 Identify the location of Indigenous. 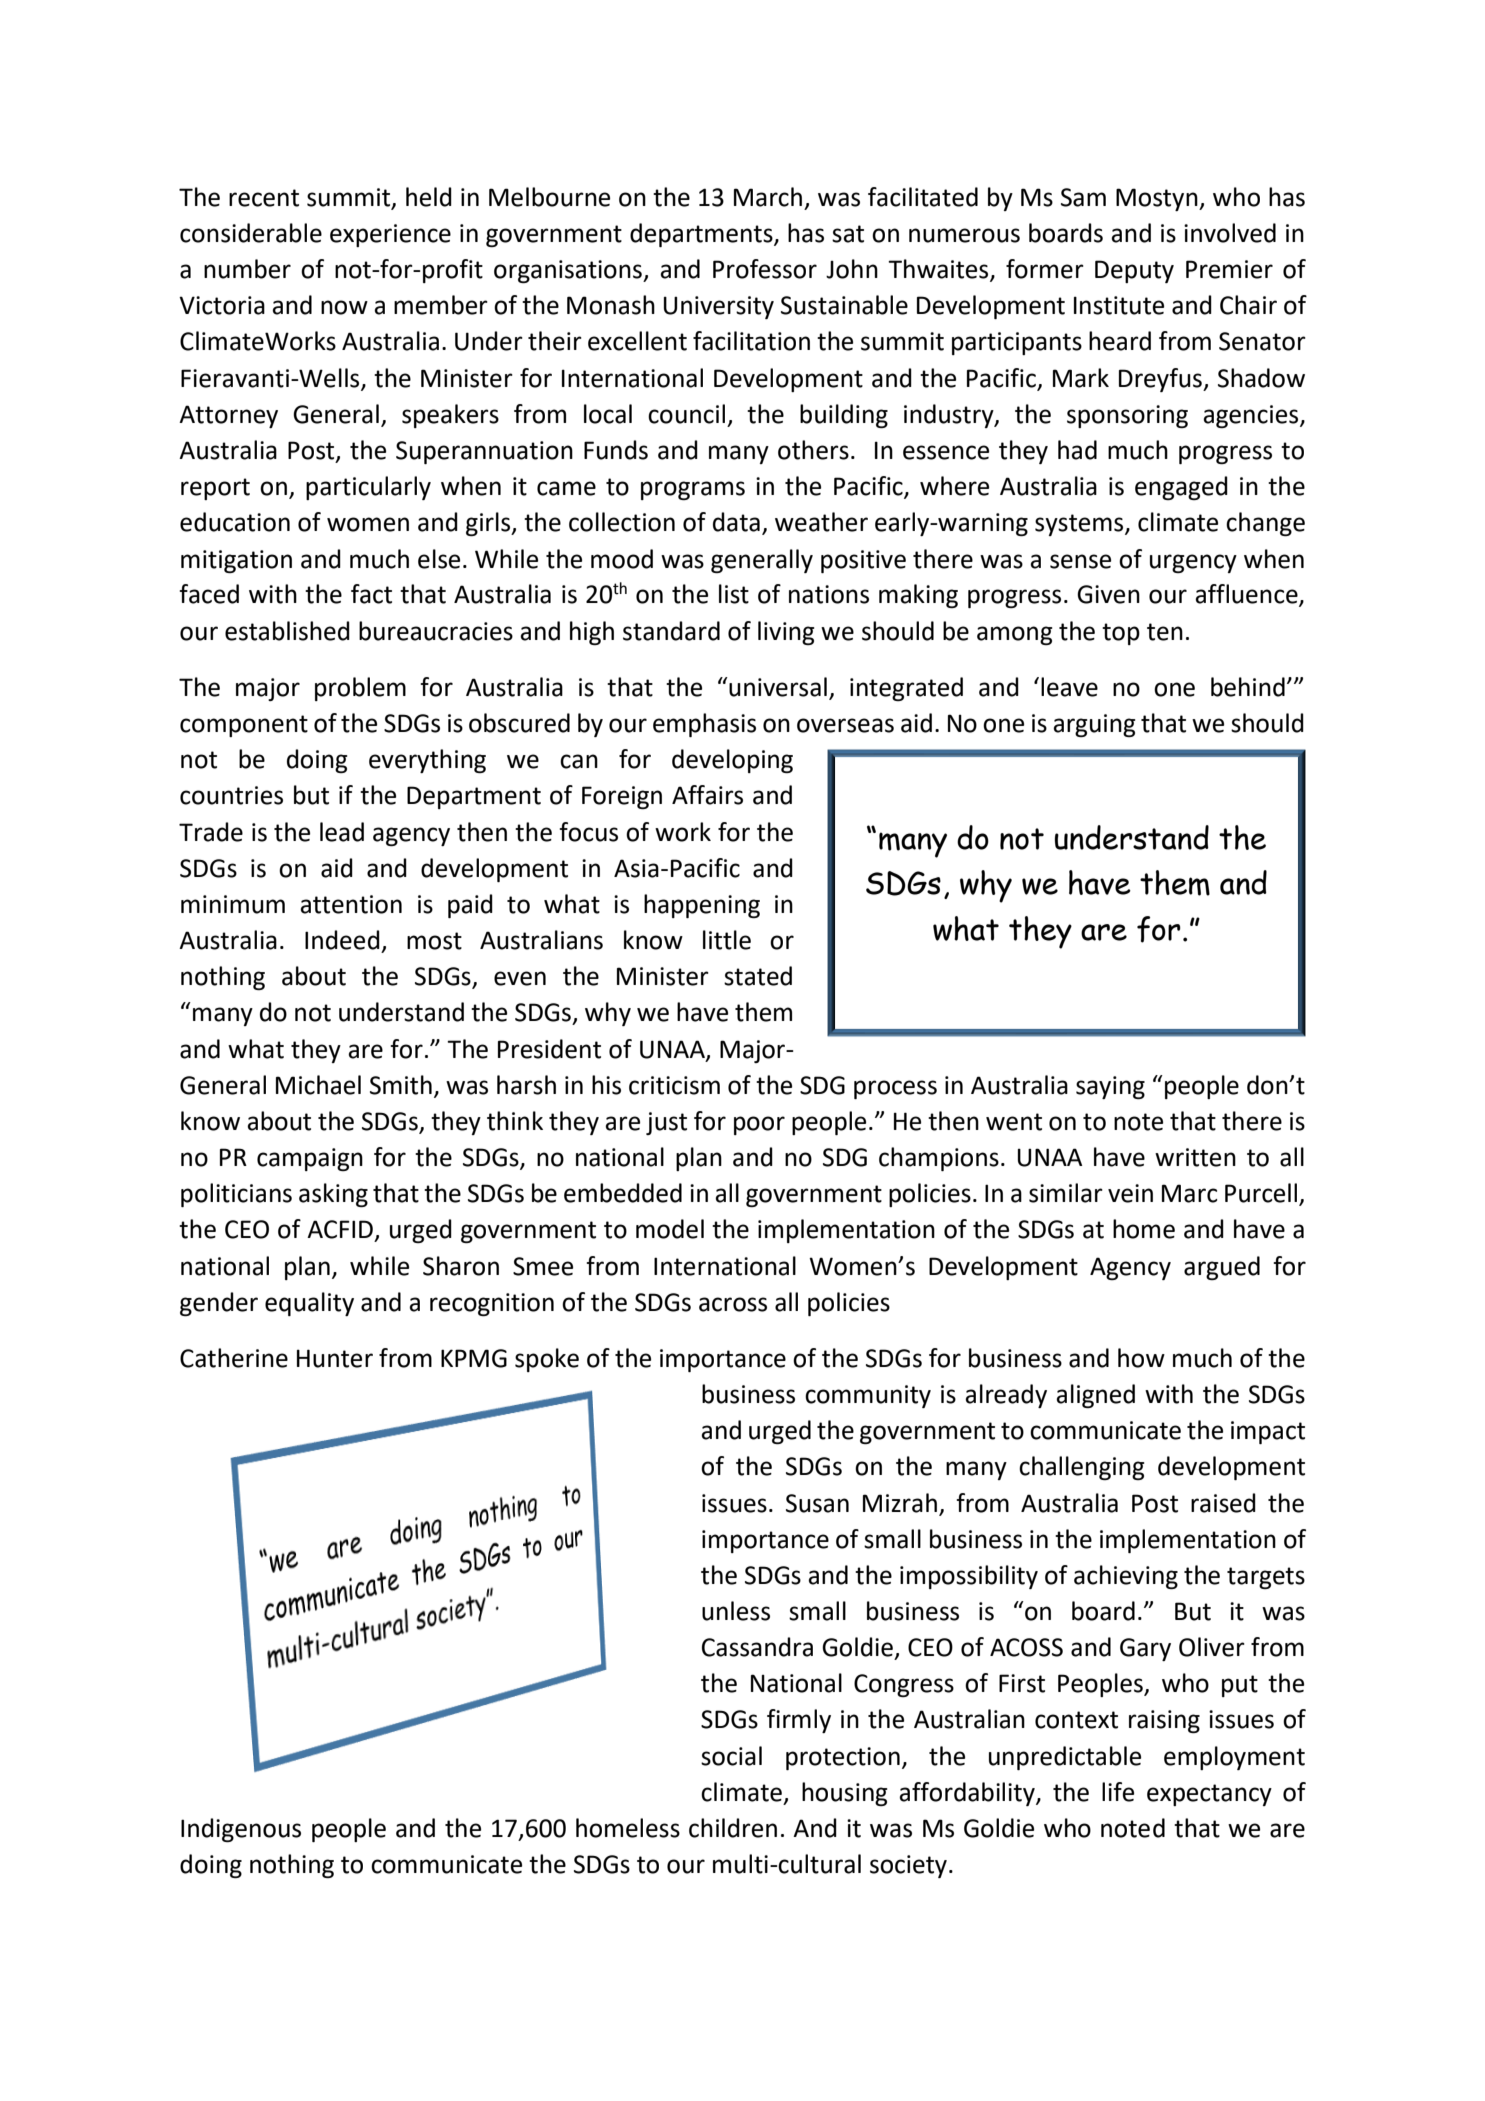
(241, 1830).
